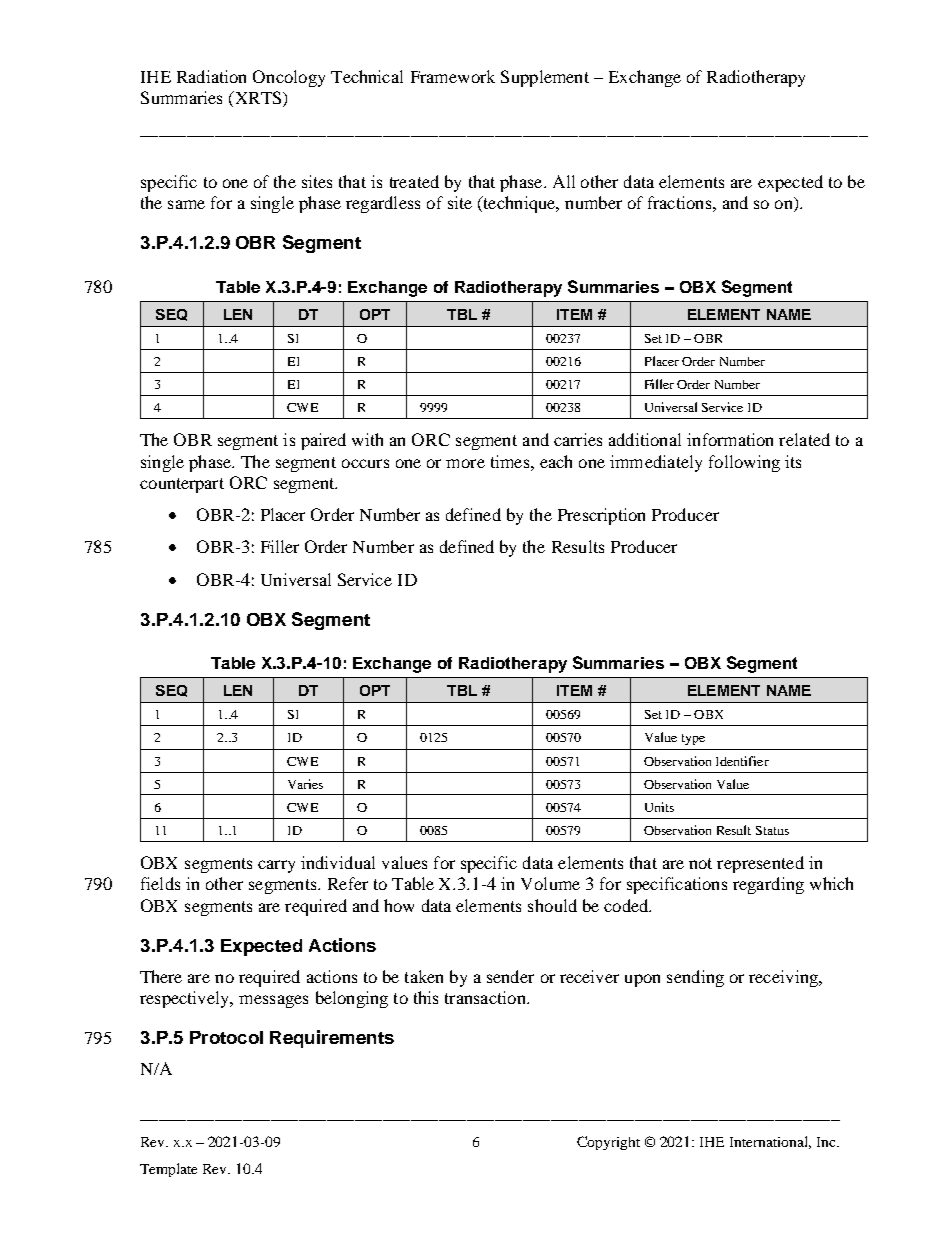 Image resolution: width=952 pixels, height=1233 pixels. I want to click on All, so click(564, 181).
